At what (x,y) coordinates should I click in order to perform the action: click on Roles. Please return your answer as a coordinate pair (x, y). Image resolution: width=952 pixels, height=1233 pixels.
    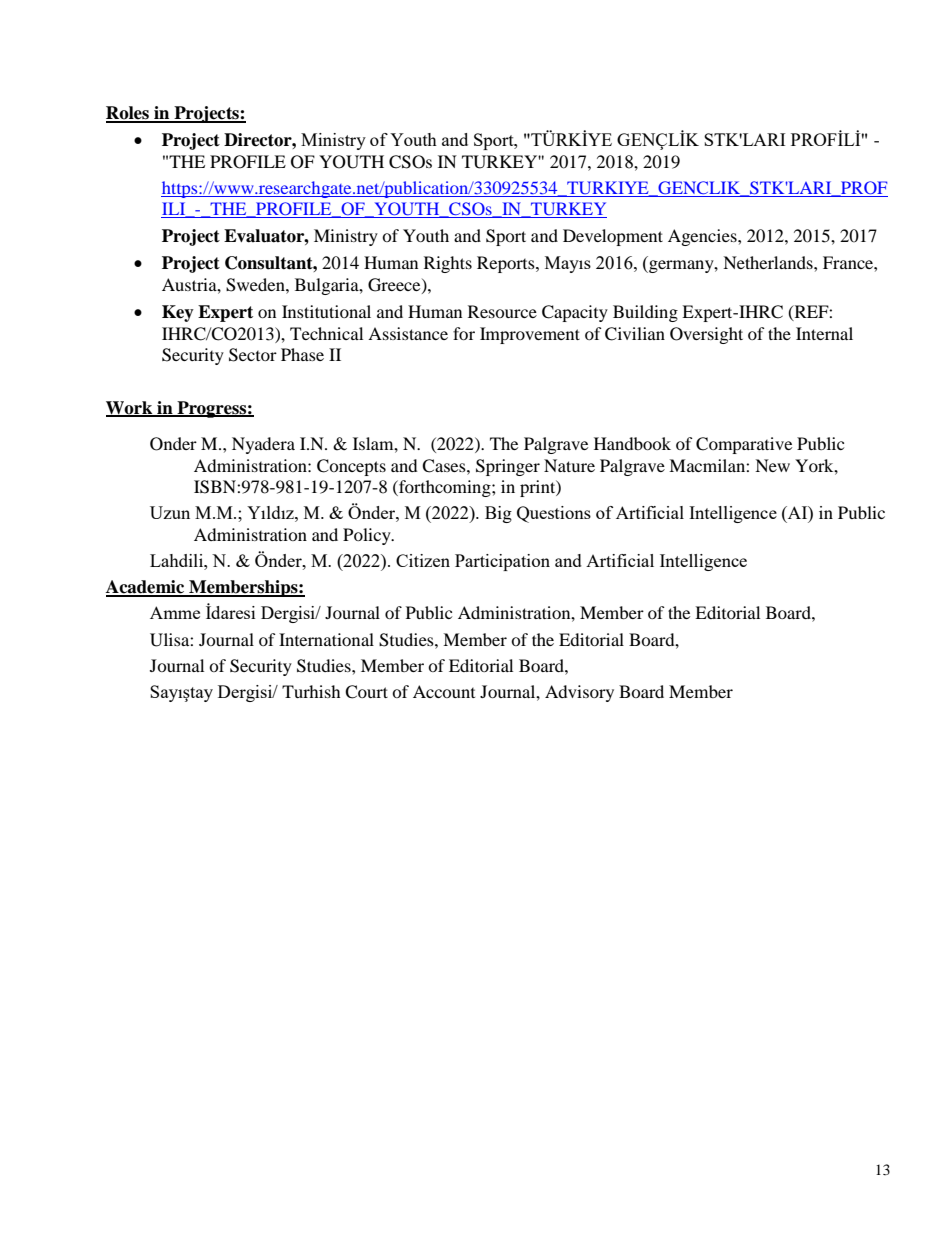
    Looking at the image, I should click on (128, 114).
